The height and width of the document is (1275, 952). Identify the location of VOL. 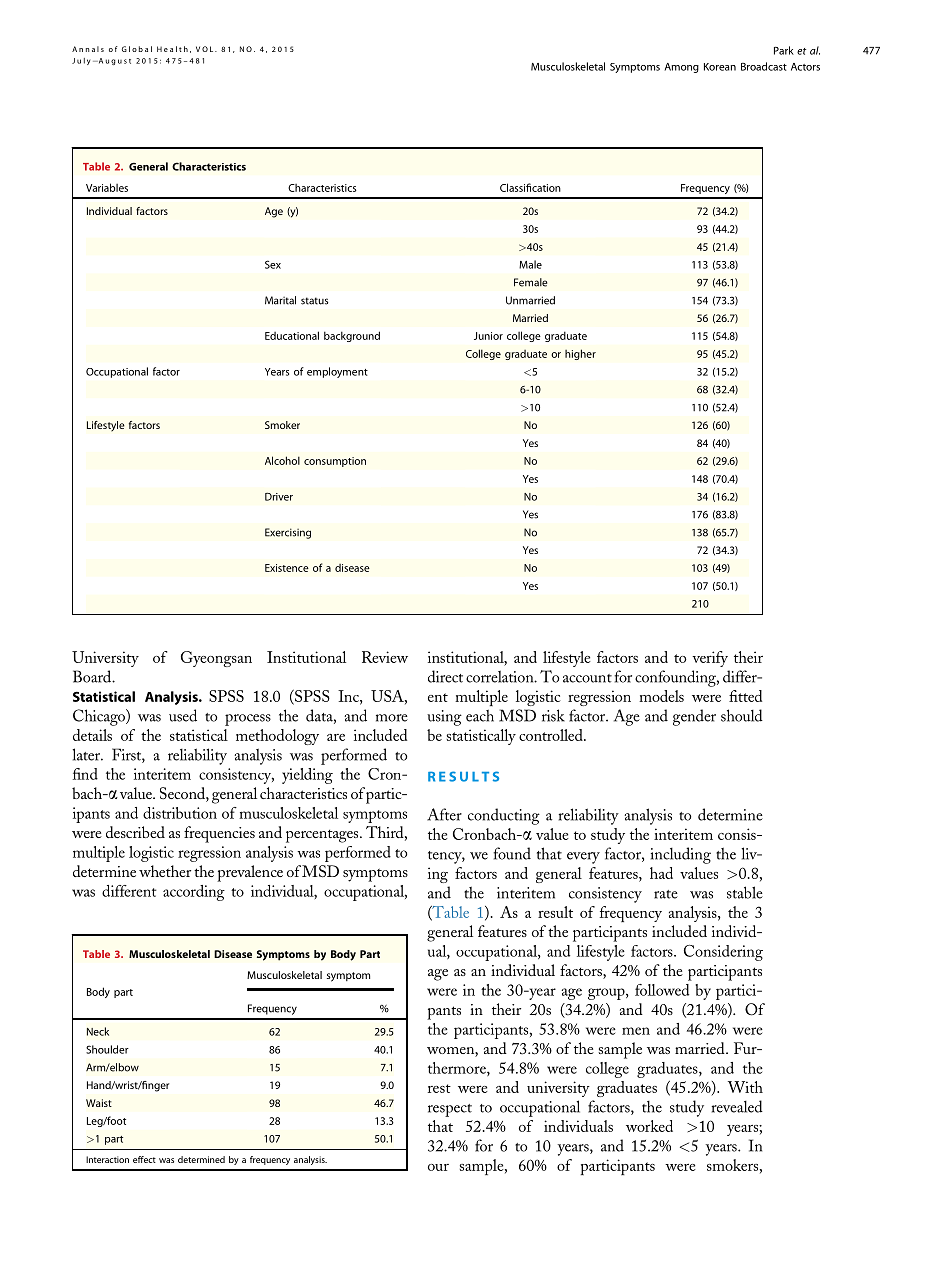
(206, 49).
